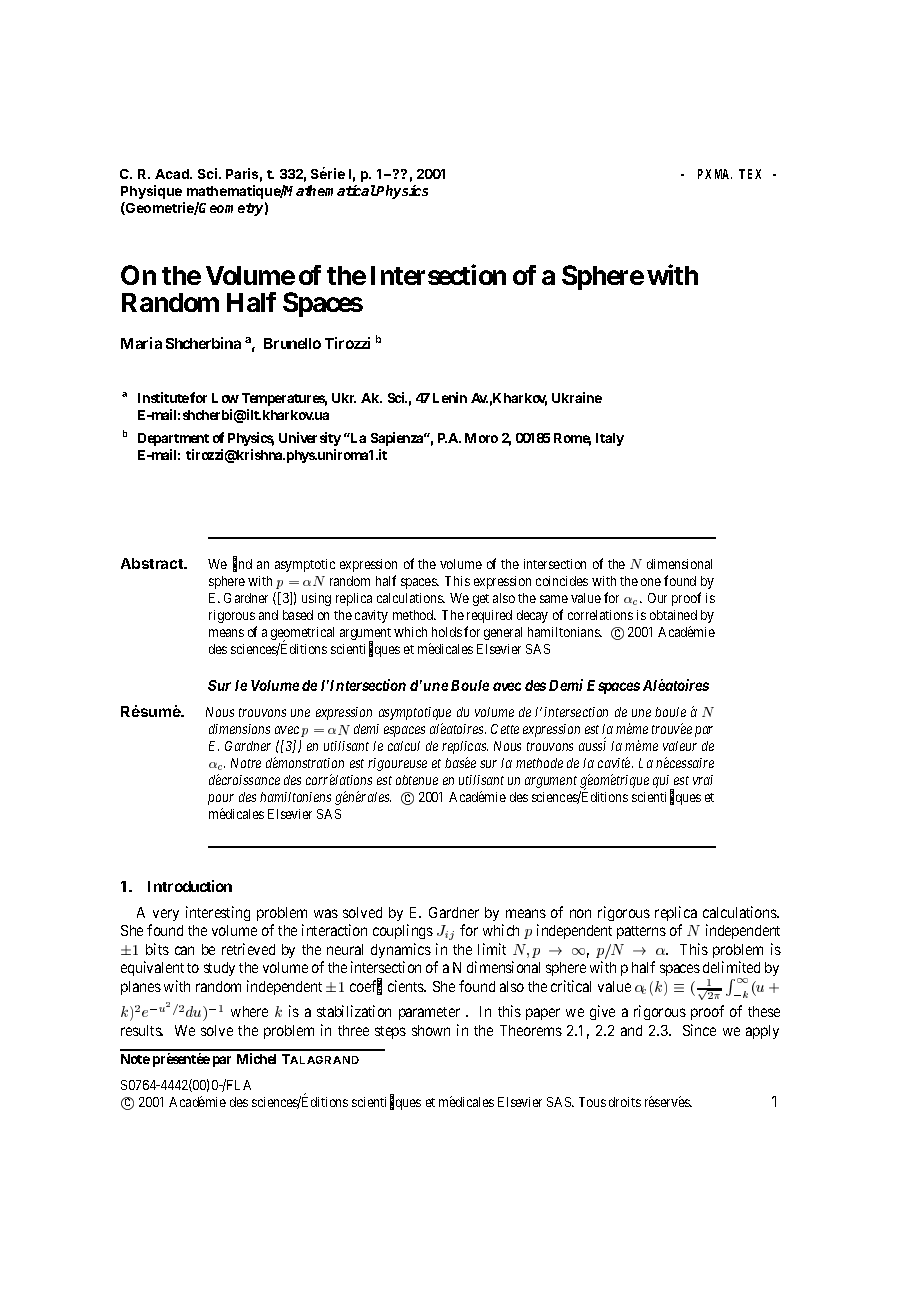 The image size is (924, 1308). I want to click on Michel, so click(256, 1058).
